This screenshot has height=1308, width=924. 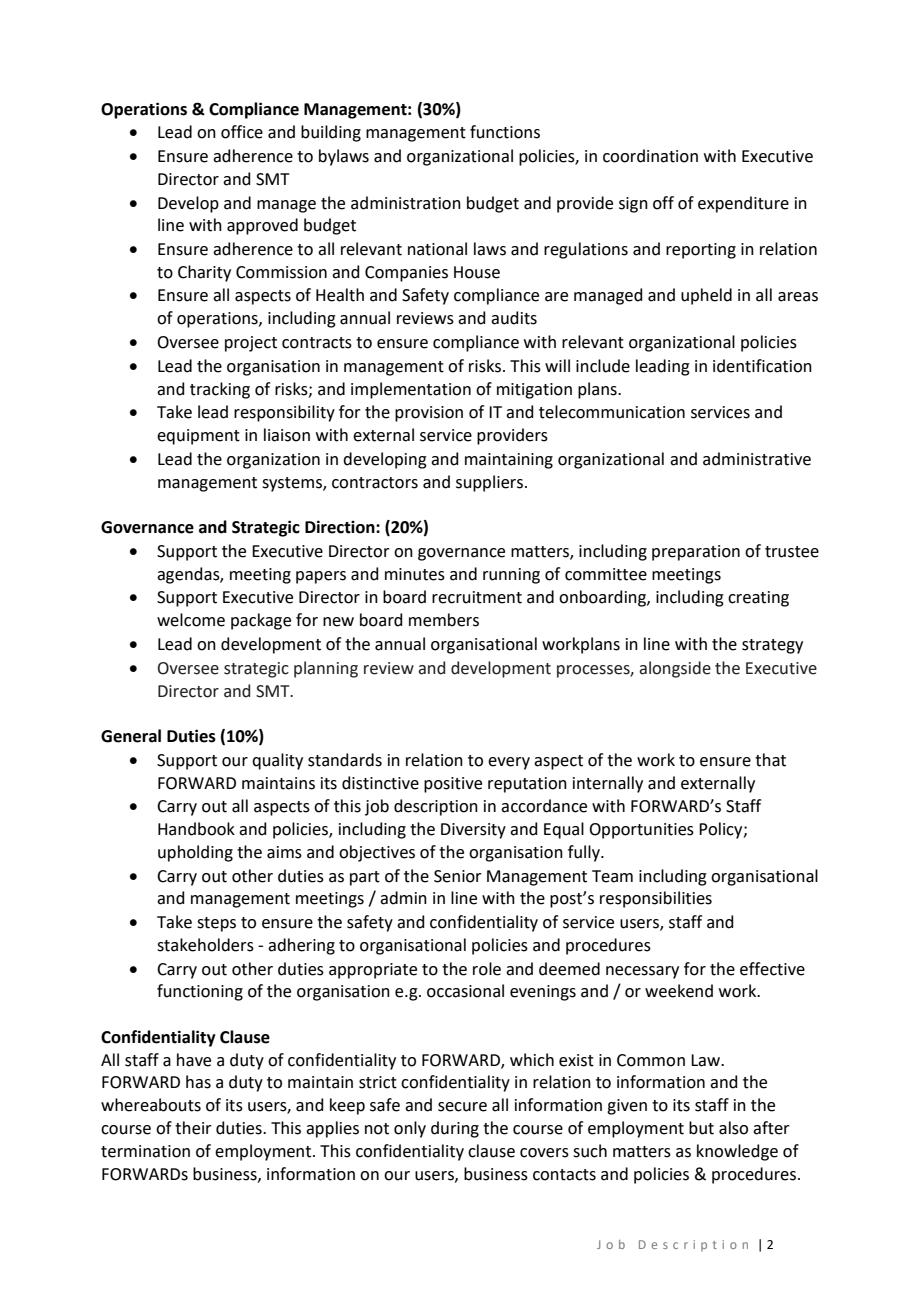 I want to click on alongside, so click(x=675, y=669).
